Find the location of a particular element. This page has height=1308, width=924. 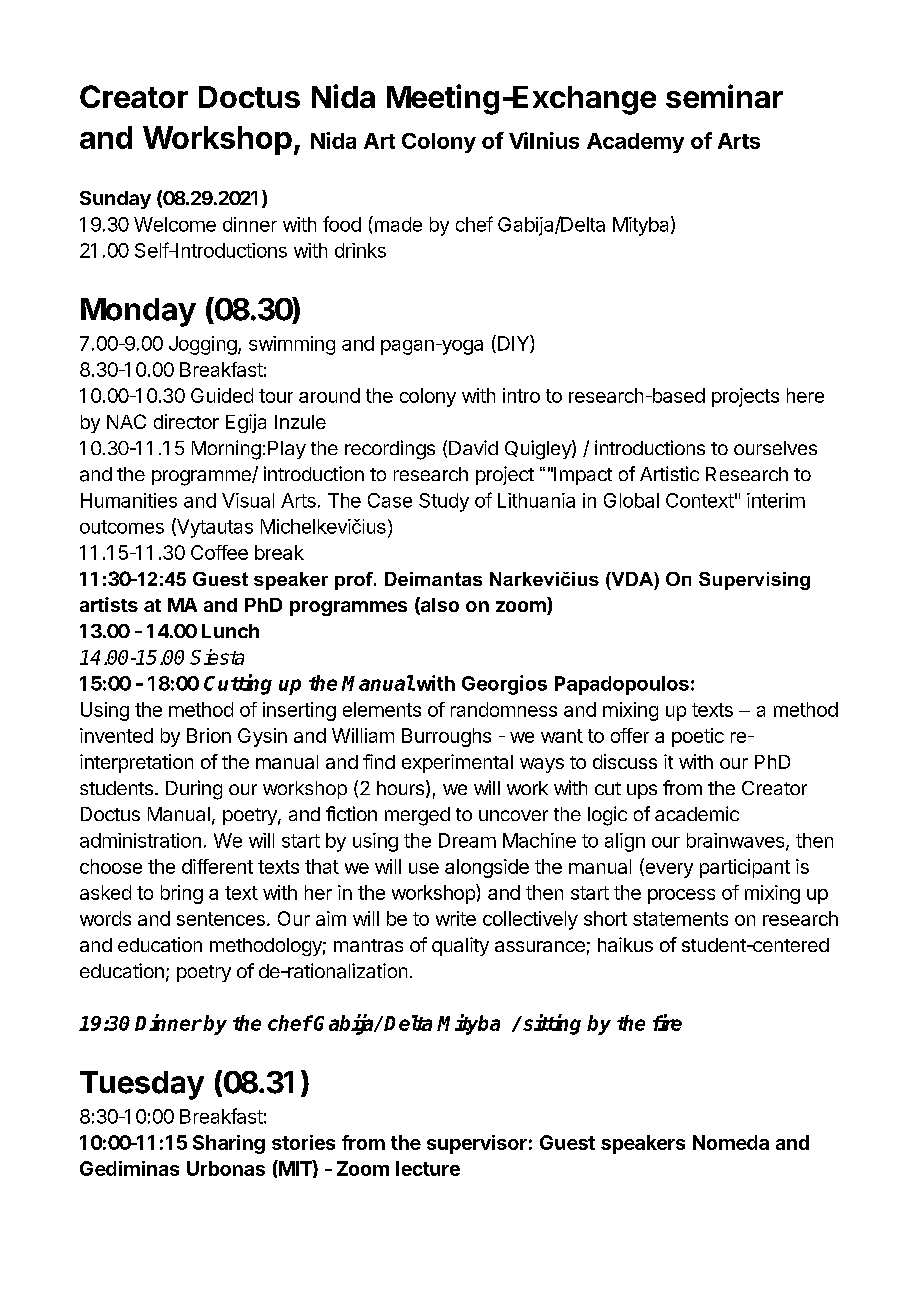

merged is located at coordinates (417, 816).
